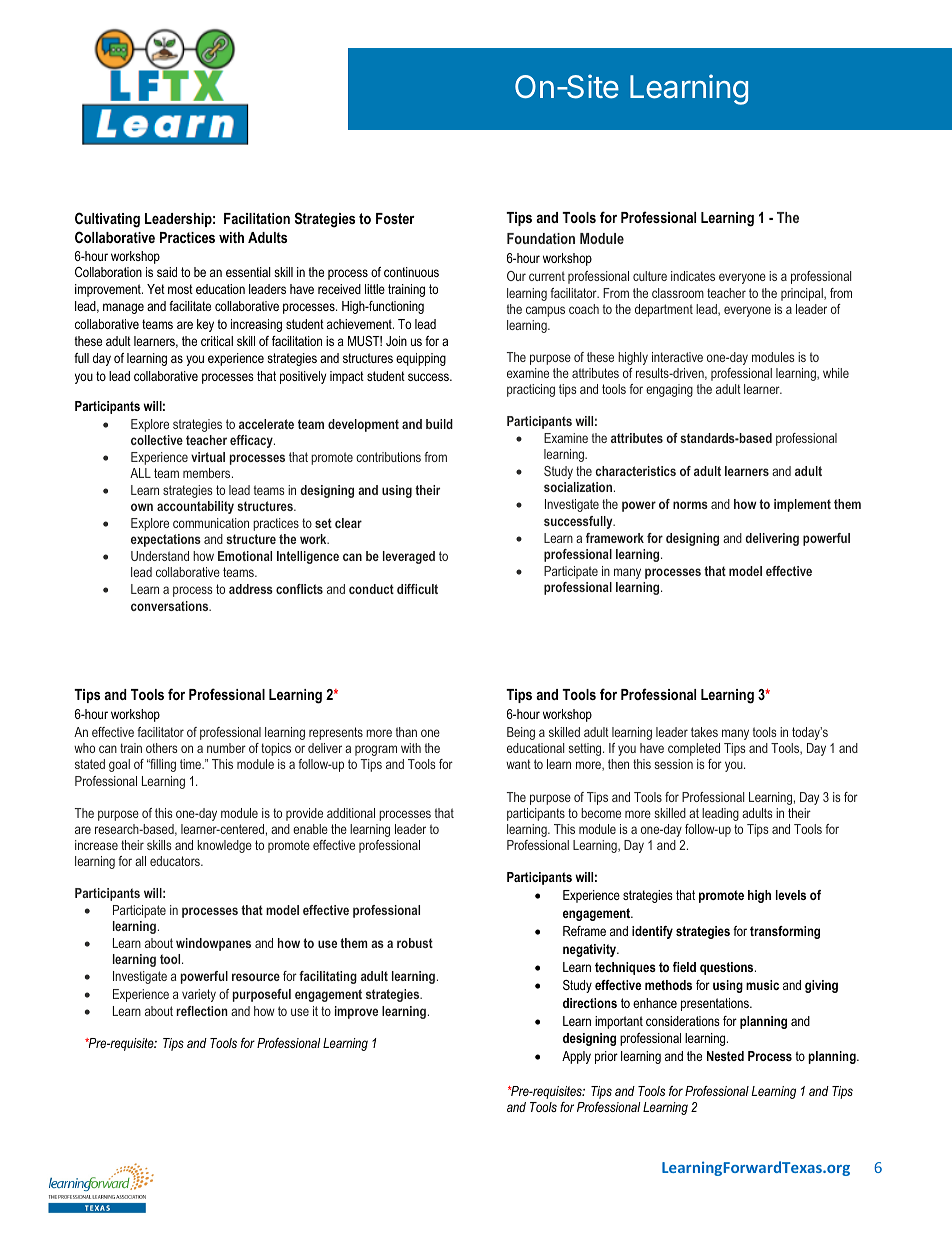 The height and width of the screenshot is (1233, 952). Describe the element at coordinates (669, 390) in the screenshot. I see `engaging` at that location.
